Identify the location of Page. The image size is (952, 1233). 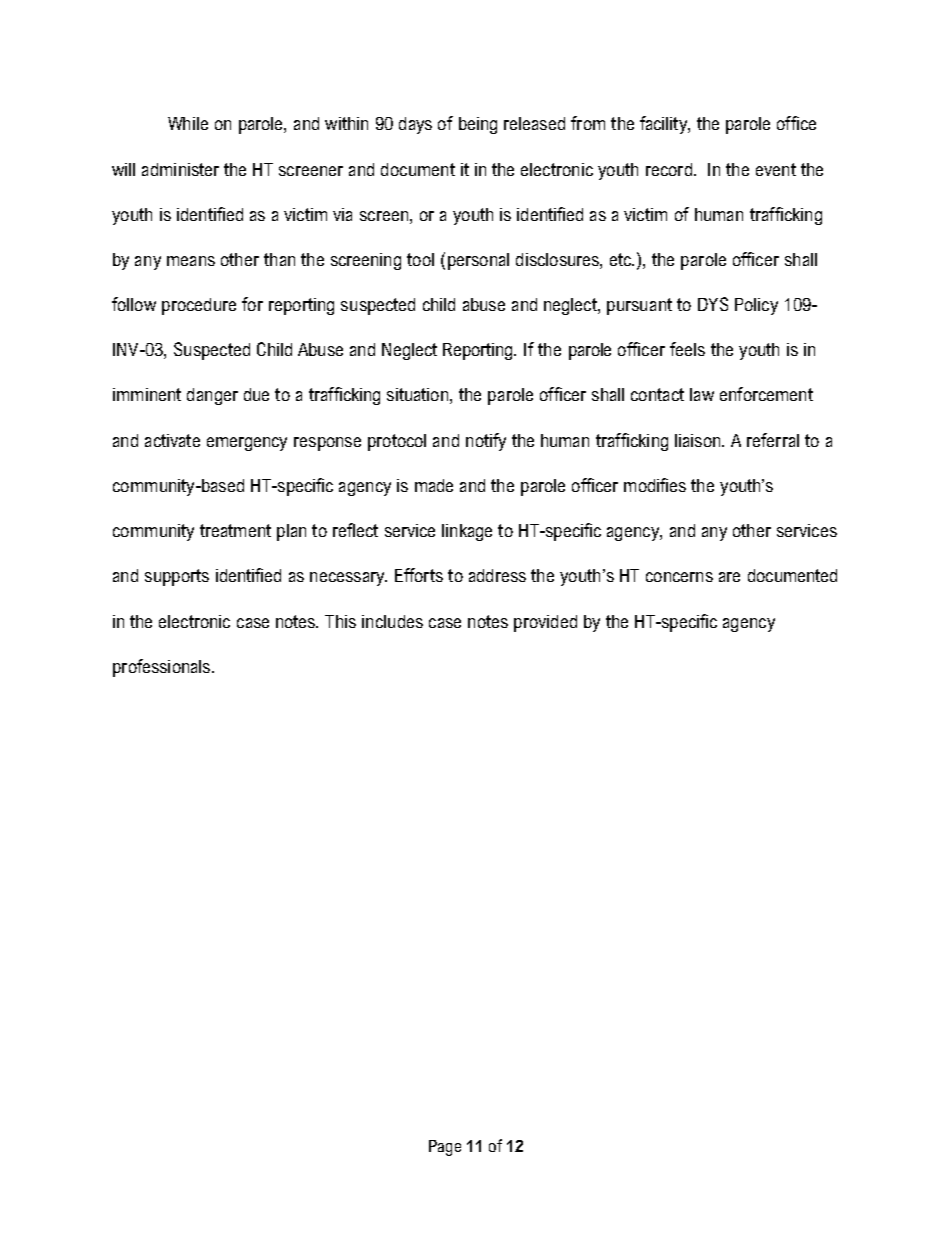
(445, 1148).
